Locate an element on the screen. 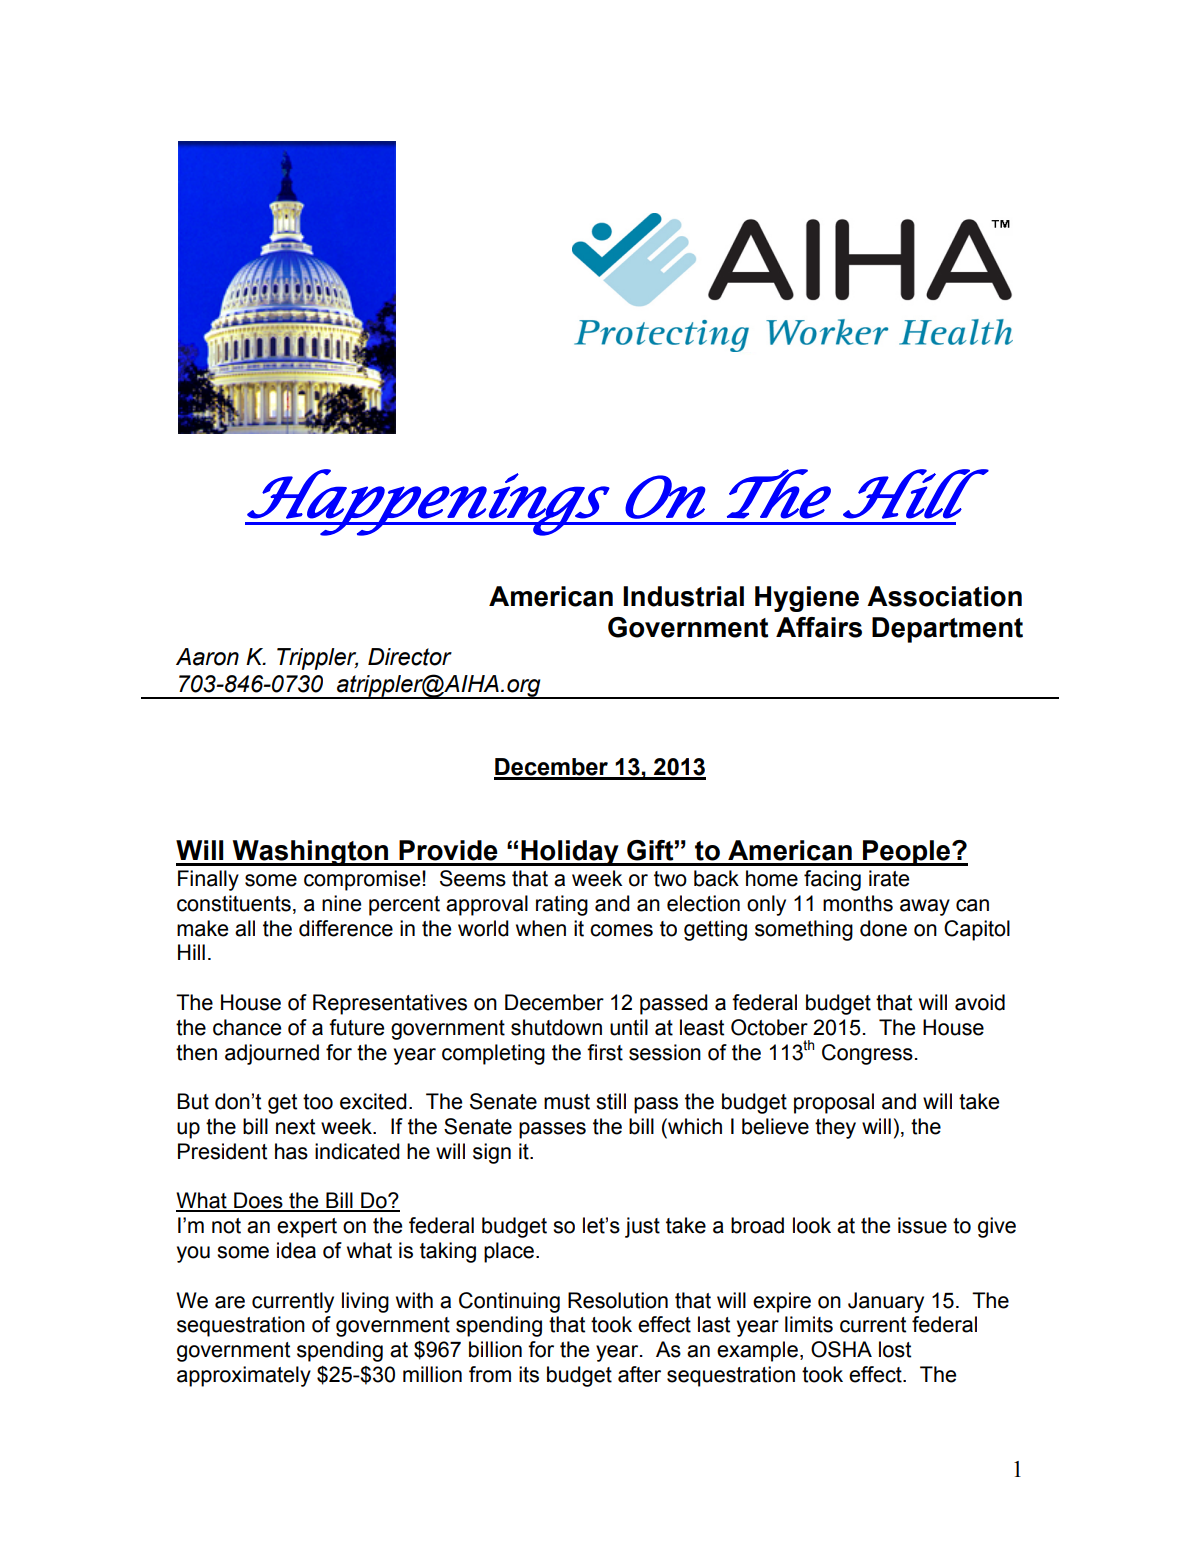 This screenshot has height=1553, width=1200. after is located at coordinates (639, 1374).
